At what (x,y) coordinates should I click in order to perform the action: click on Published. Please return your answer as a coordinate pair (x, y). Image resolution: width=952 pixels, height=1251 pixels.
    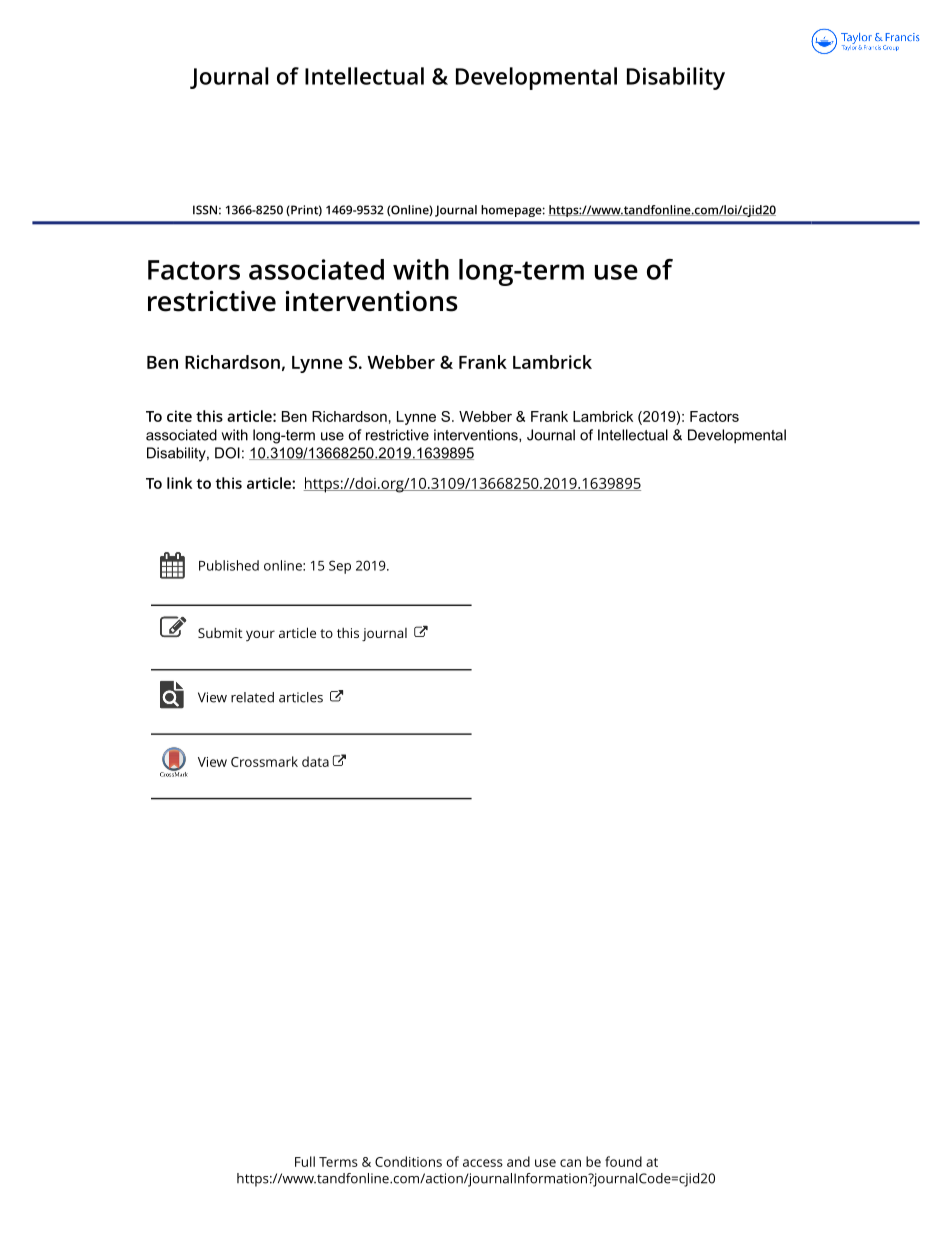
    Looking at the image, I should click on (229, 565).
